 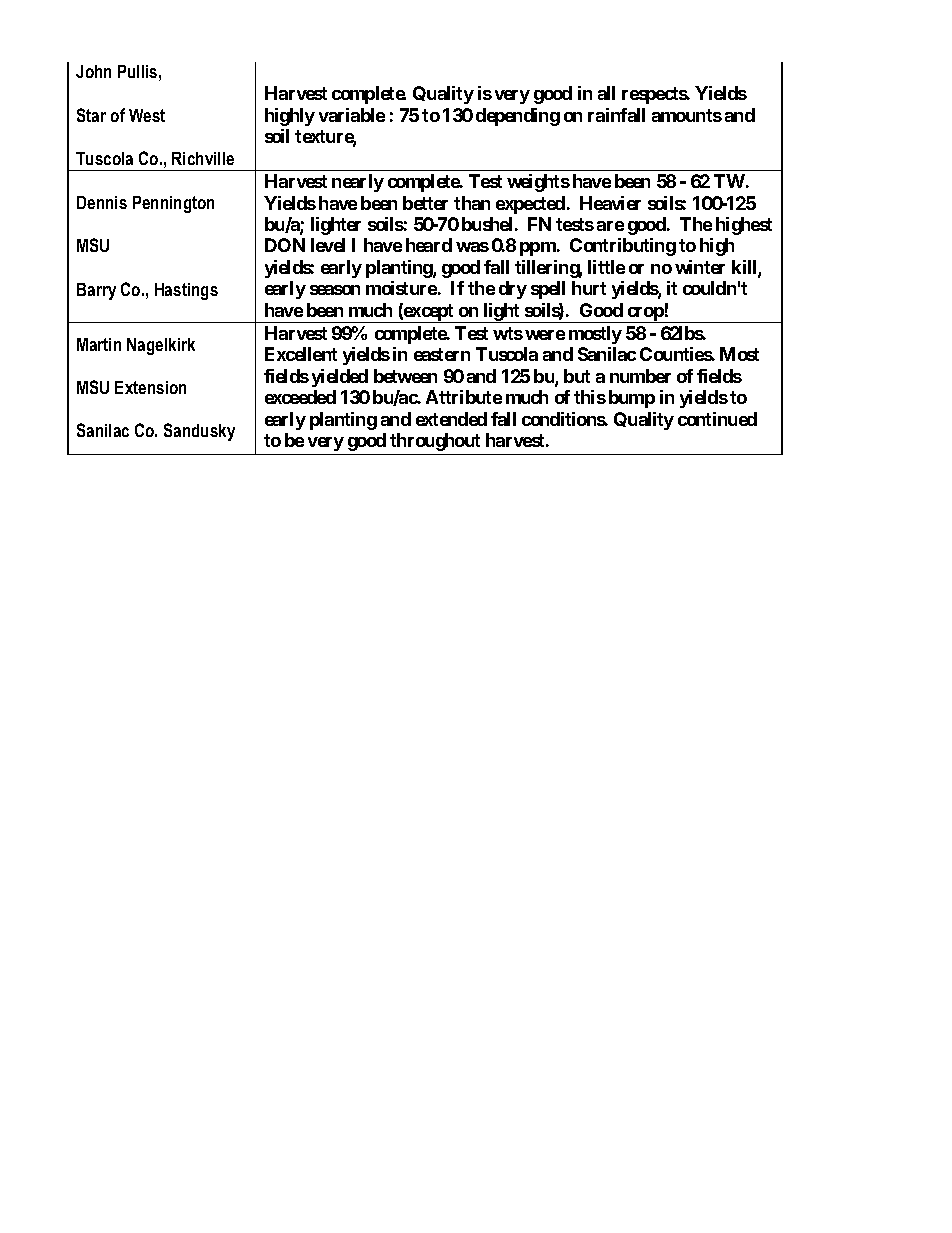 What do you see at coordinates (425, 203) in the page?
I see `better` at bounding box center [425, 203].
